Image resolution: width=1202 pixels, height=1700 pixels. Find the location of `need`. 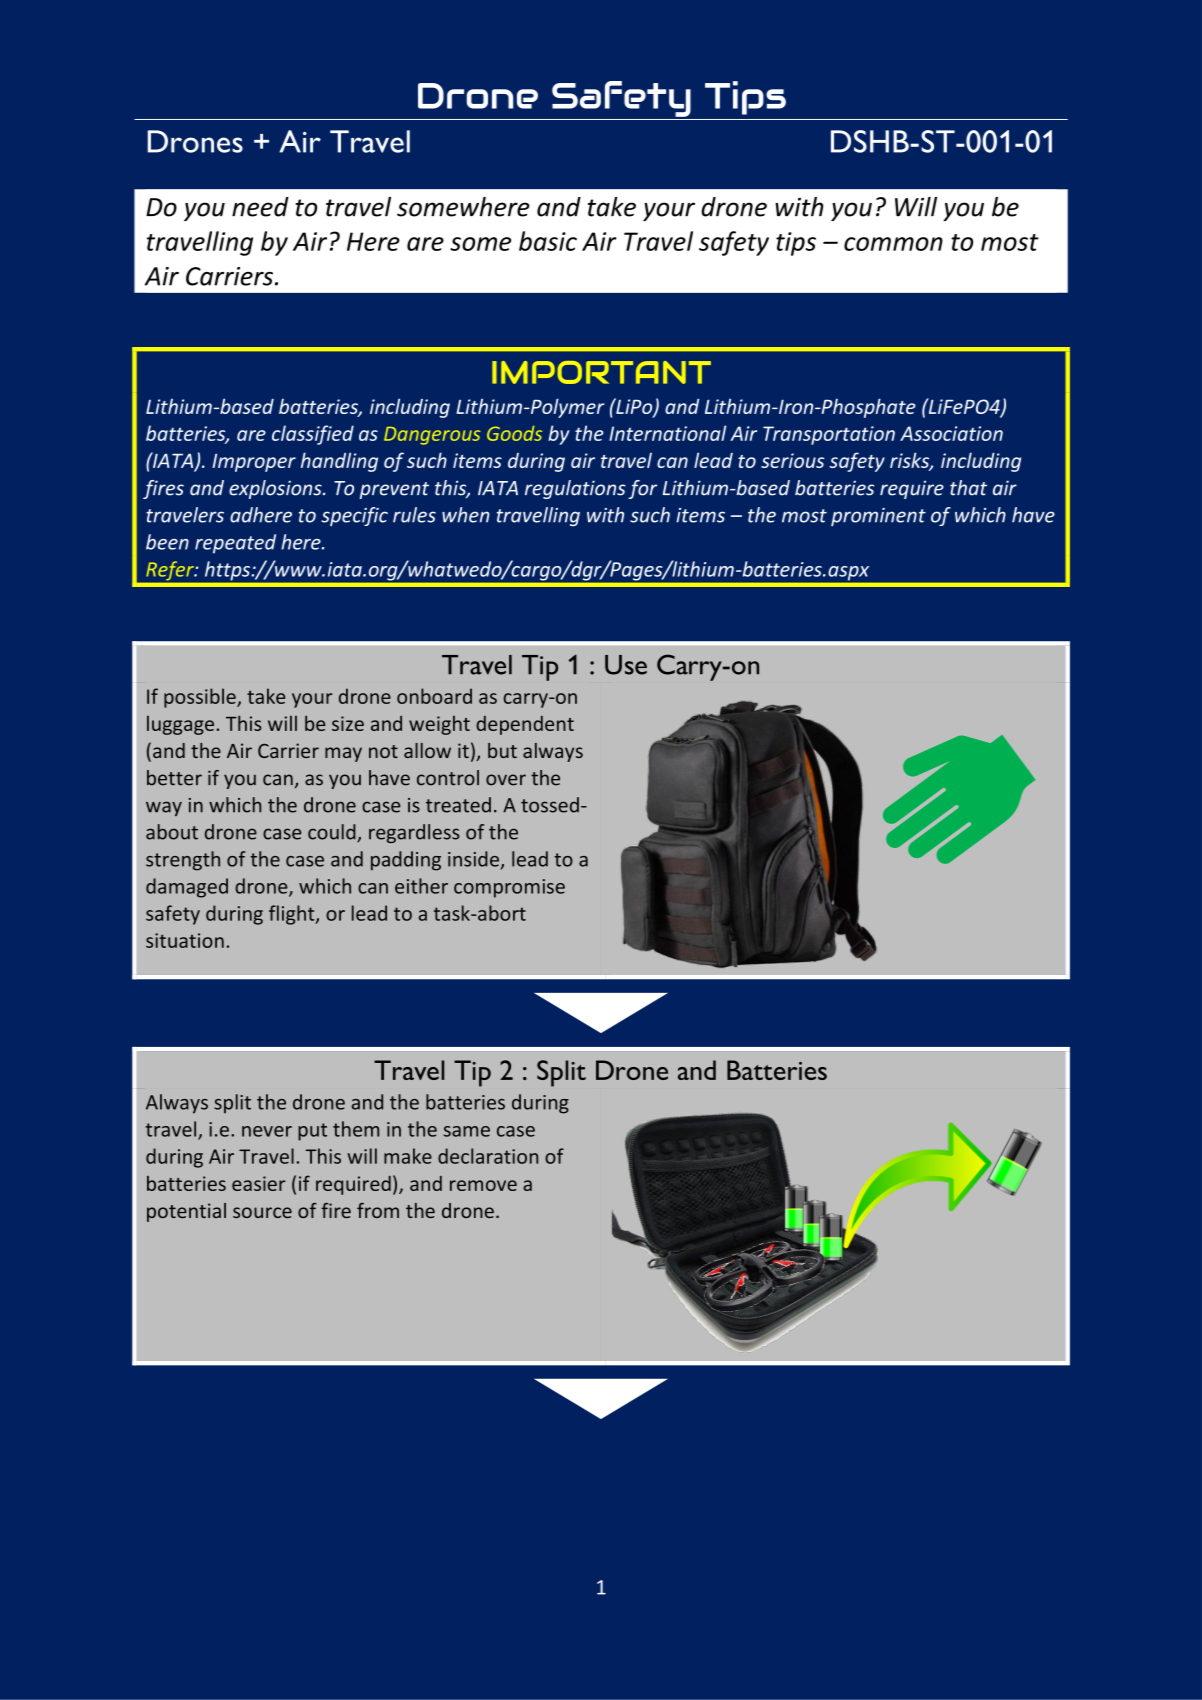

need is located at coordinates (260, 207).
